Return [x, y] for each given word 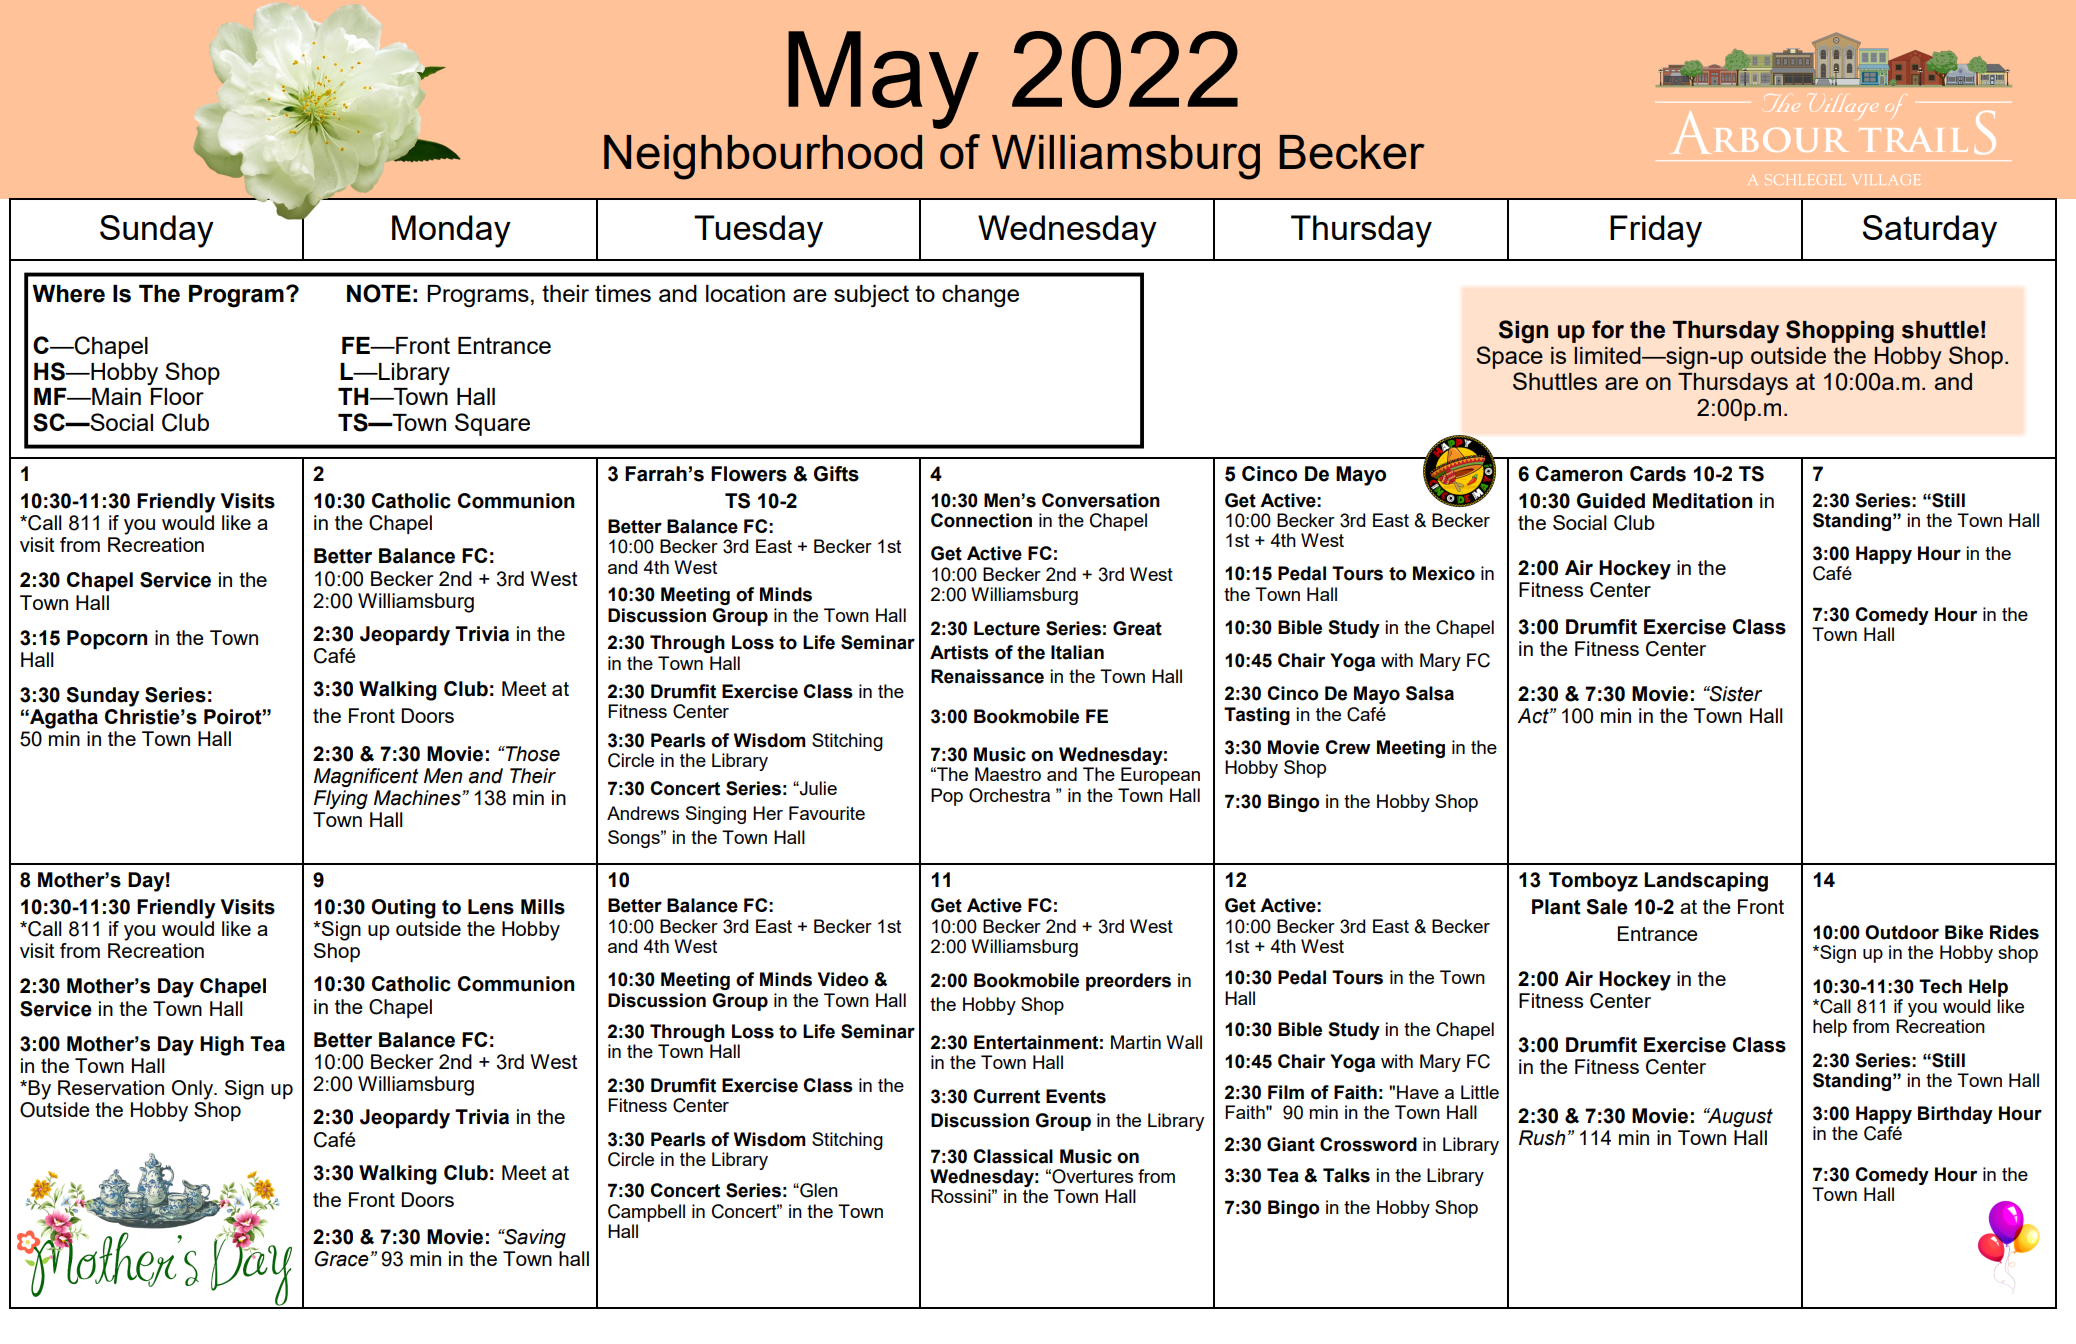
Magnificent [366, 777]
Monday [451, 231]
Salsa [1430, 693]
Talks [1346, 1175]
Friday [1656, 231]
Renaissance [987, 676]
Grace [342, 1259]
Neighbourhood [763, 157]
